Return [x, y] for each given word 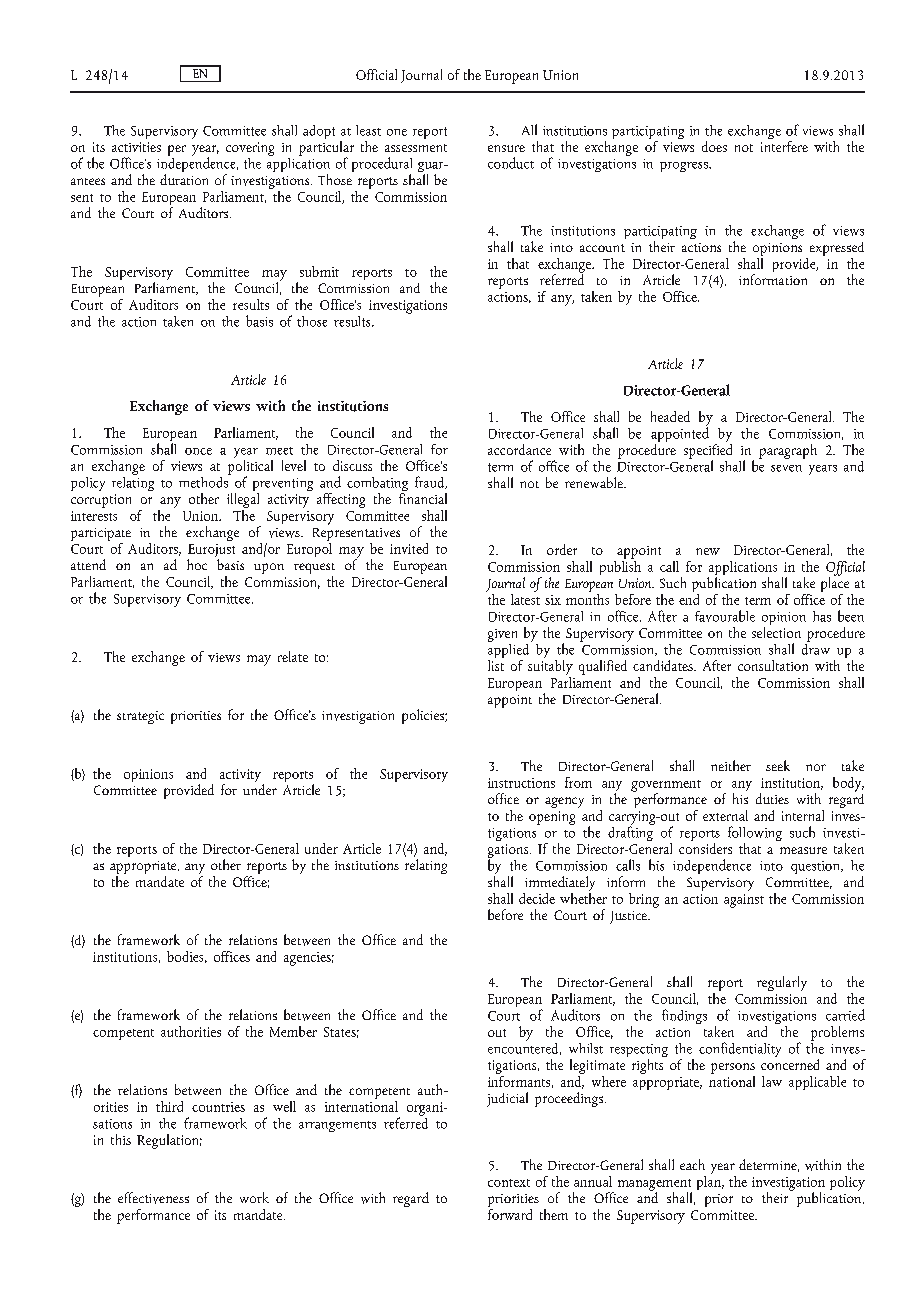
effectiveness [153, 1198]
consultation [773, 665]
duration [184, 179]
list [496, 664]
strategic [140, 717]
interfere [784, 146]
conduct [511, 163]
